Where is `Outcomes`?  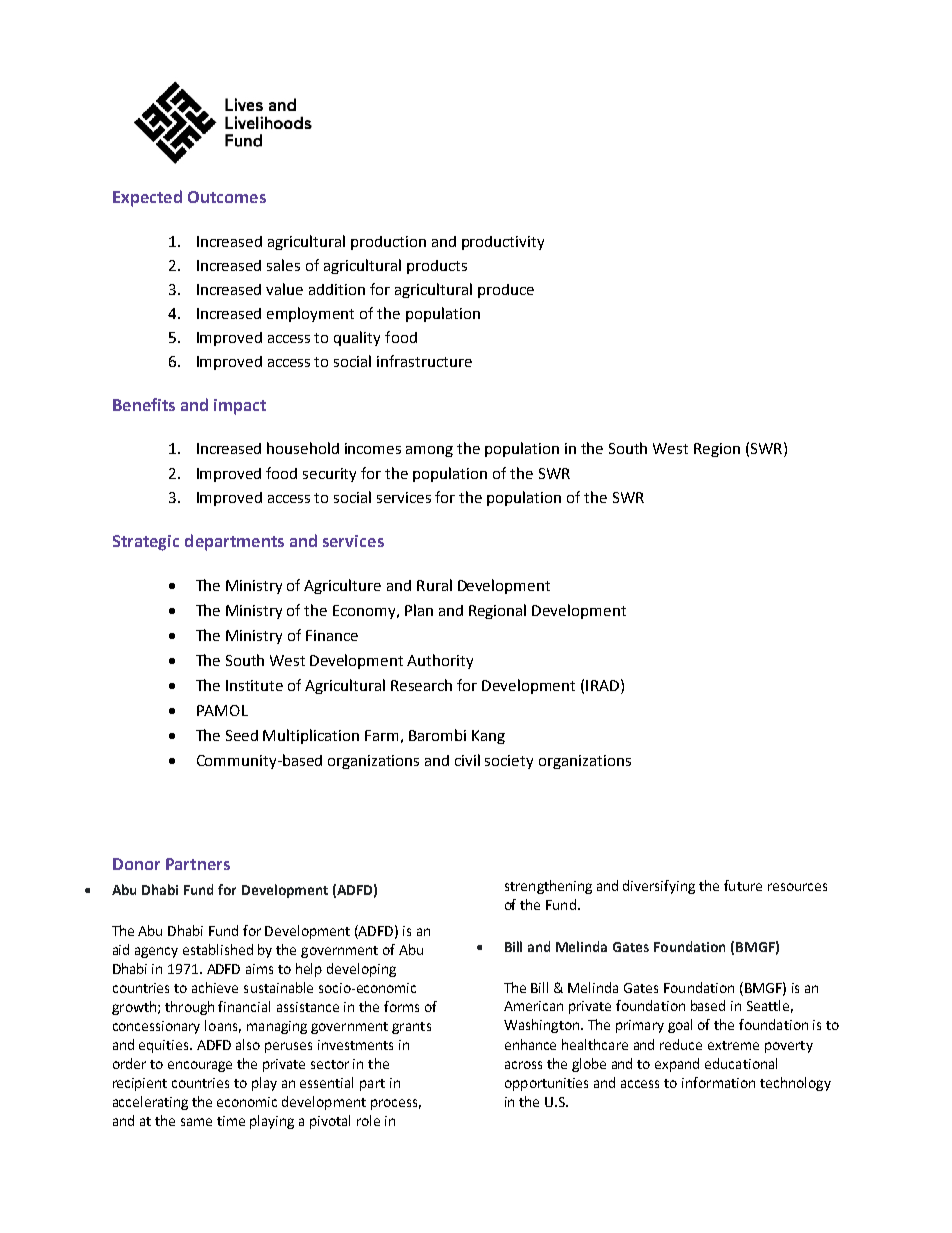
Outcomes is located at coordinates (227, 197).
